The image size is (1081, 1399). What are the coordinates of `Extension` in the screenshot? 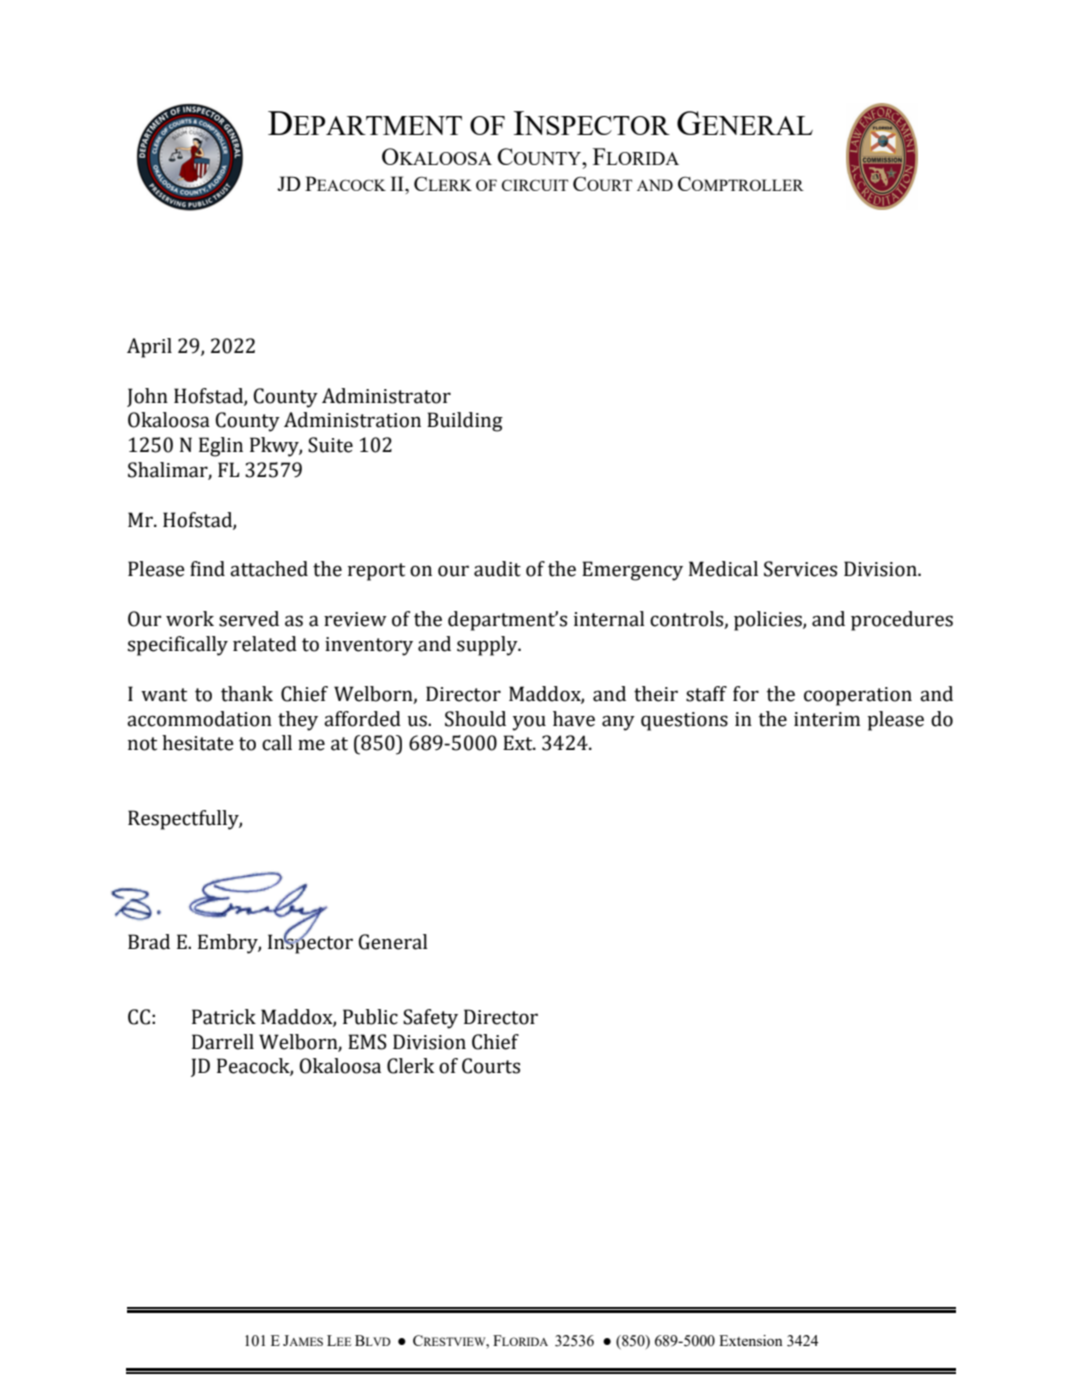 It's located at (751, 1340).
